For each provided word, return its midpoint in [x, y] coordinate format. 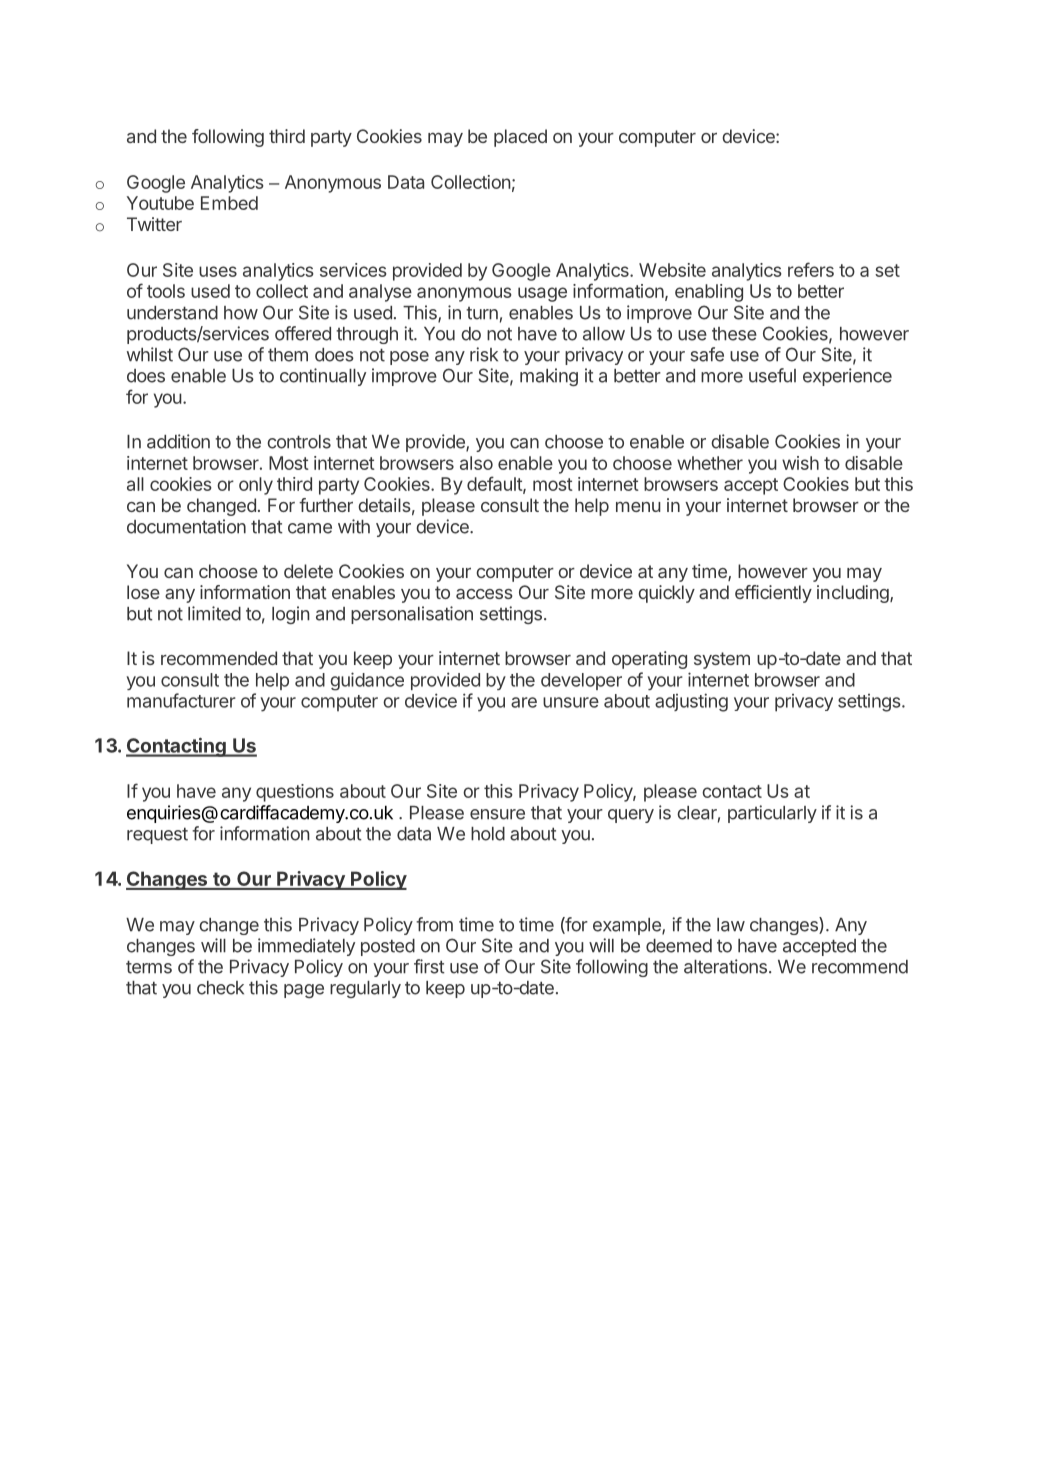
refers [811, 269]
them [288, 355]
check [220, 988]
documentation [186, 526]
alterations [725, 966]
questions [295, 793]
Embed [229, 203]
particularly [772, 814]
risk [484, 354]
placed [520, 138]
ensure [497, 814]
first [429, 966]
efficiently [773, 594]
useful [772, 375]
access [484, 594]
